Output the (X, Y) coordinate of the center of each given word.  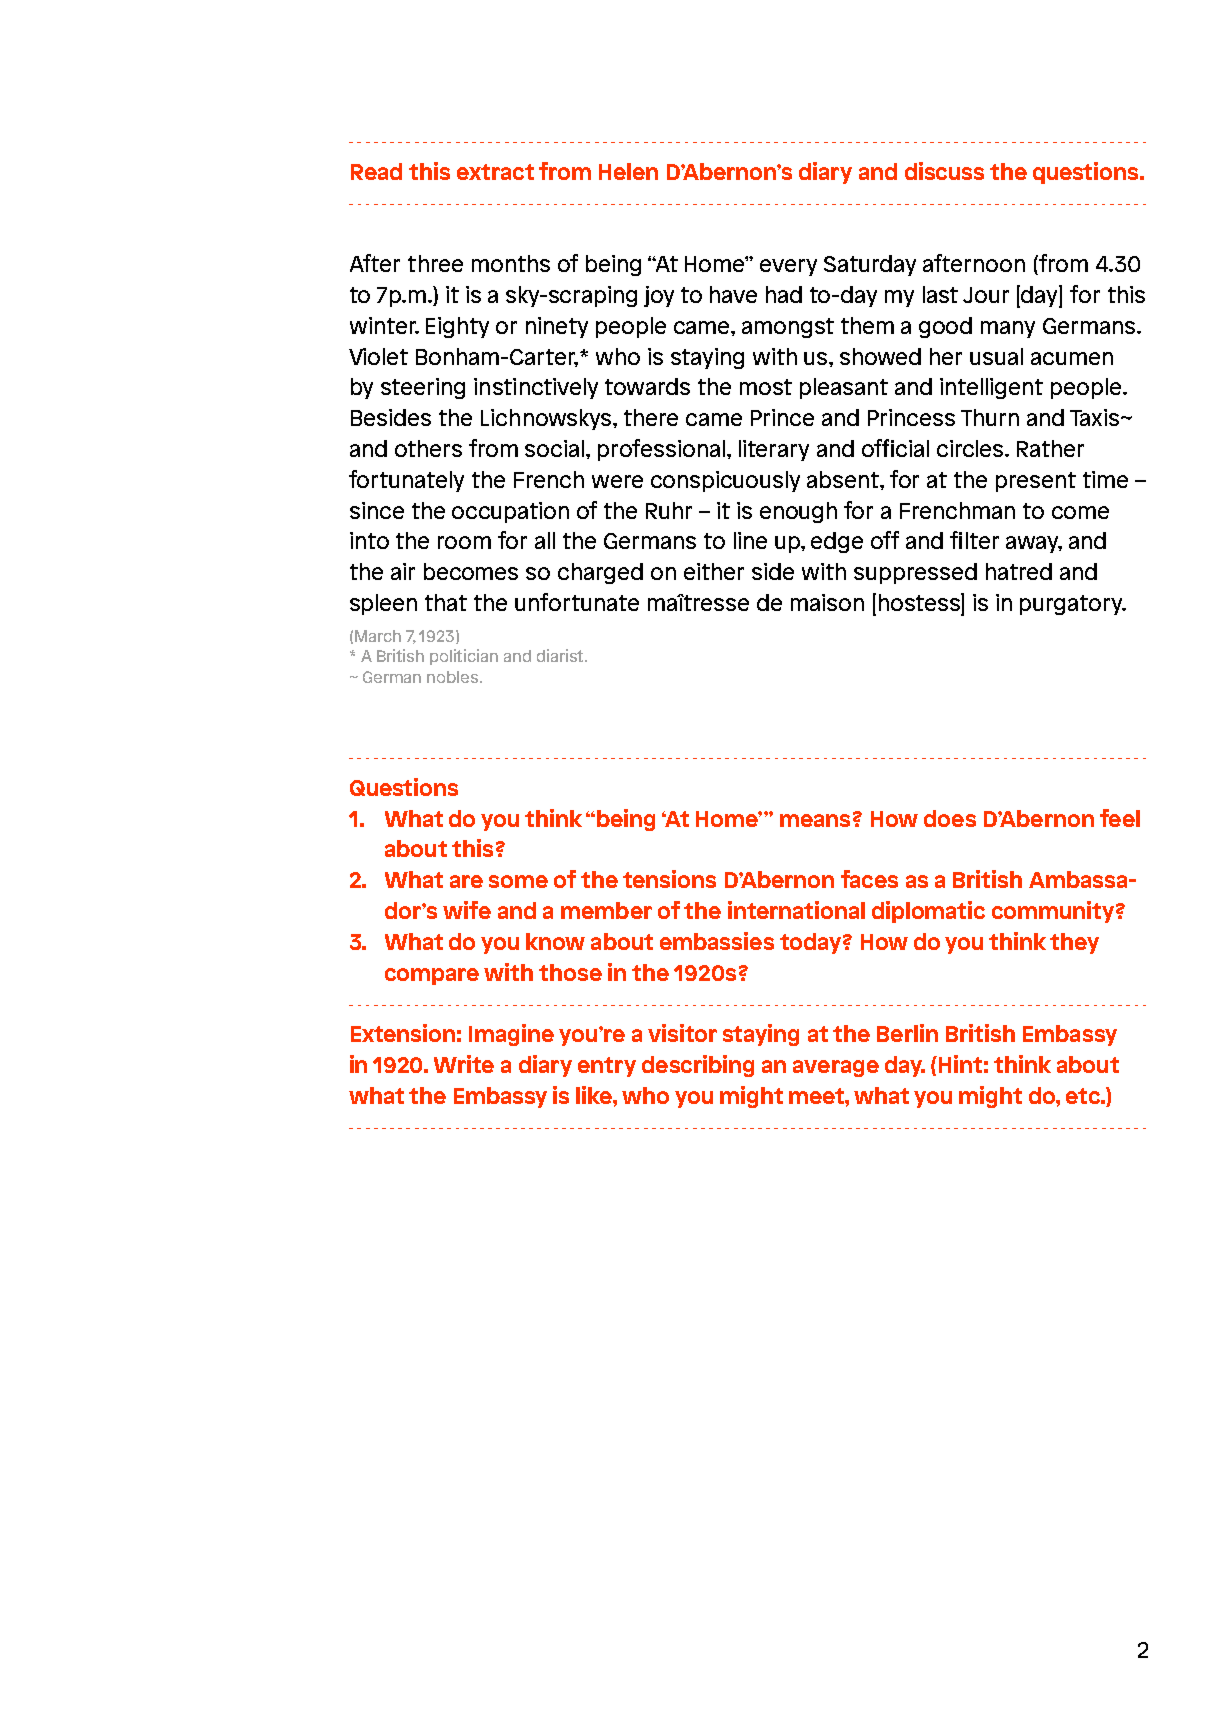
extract (495, 172)
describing (698, 1066)
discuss (944, 171)
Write (464, 1064)
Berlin (907, 1033)
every (788, 267)
